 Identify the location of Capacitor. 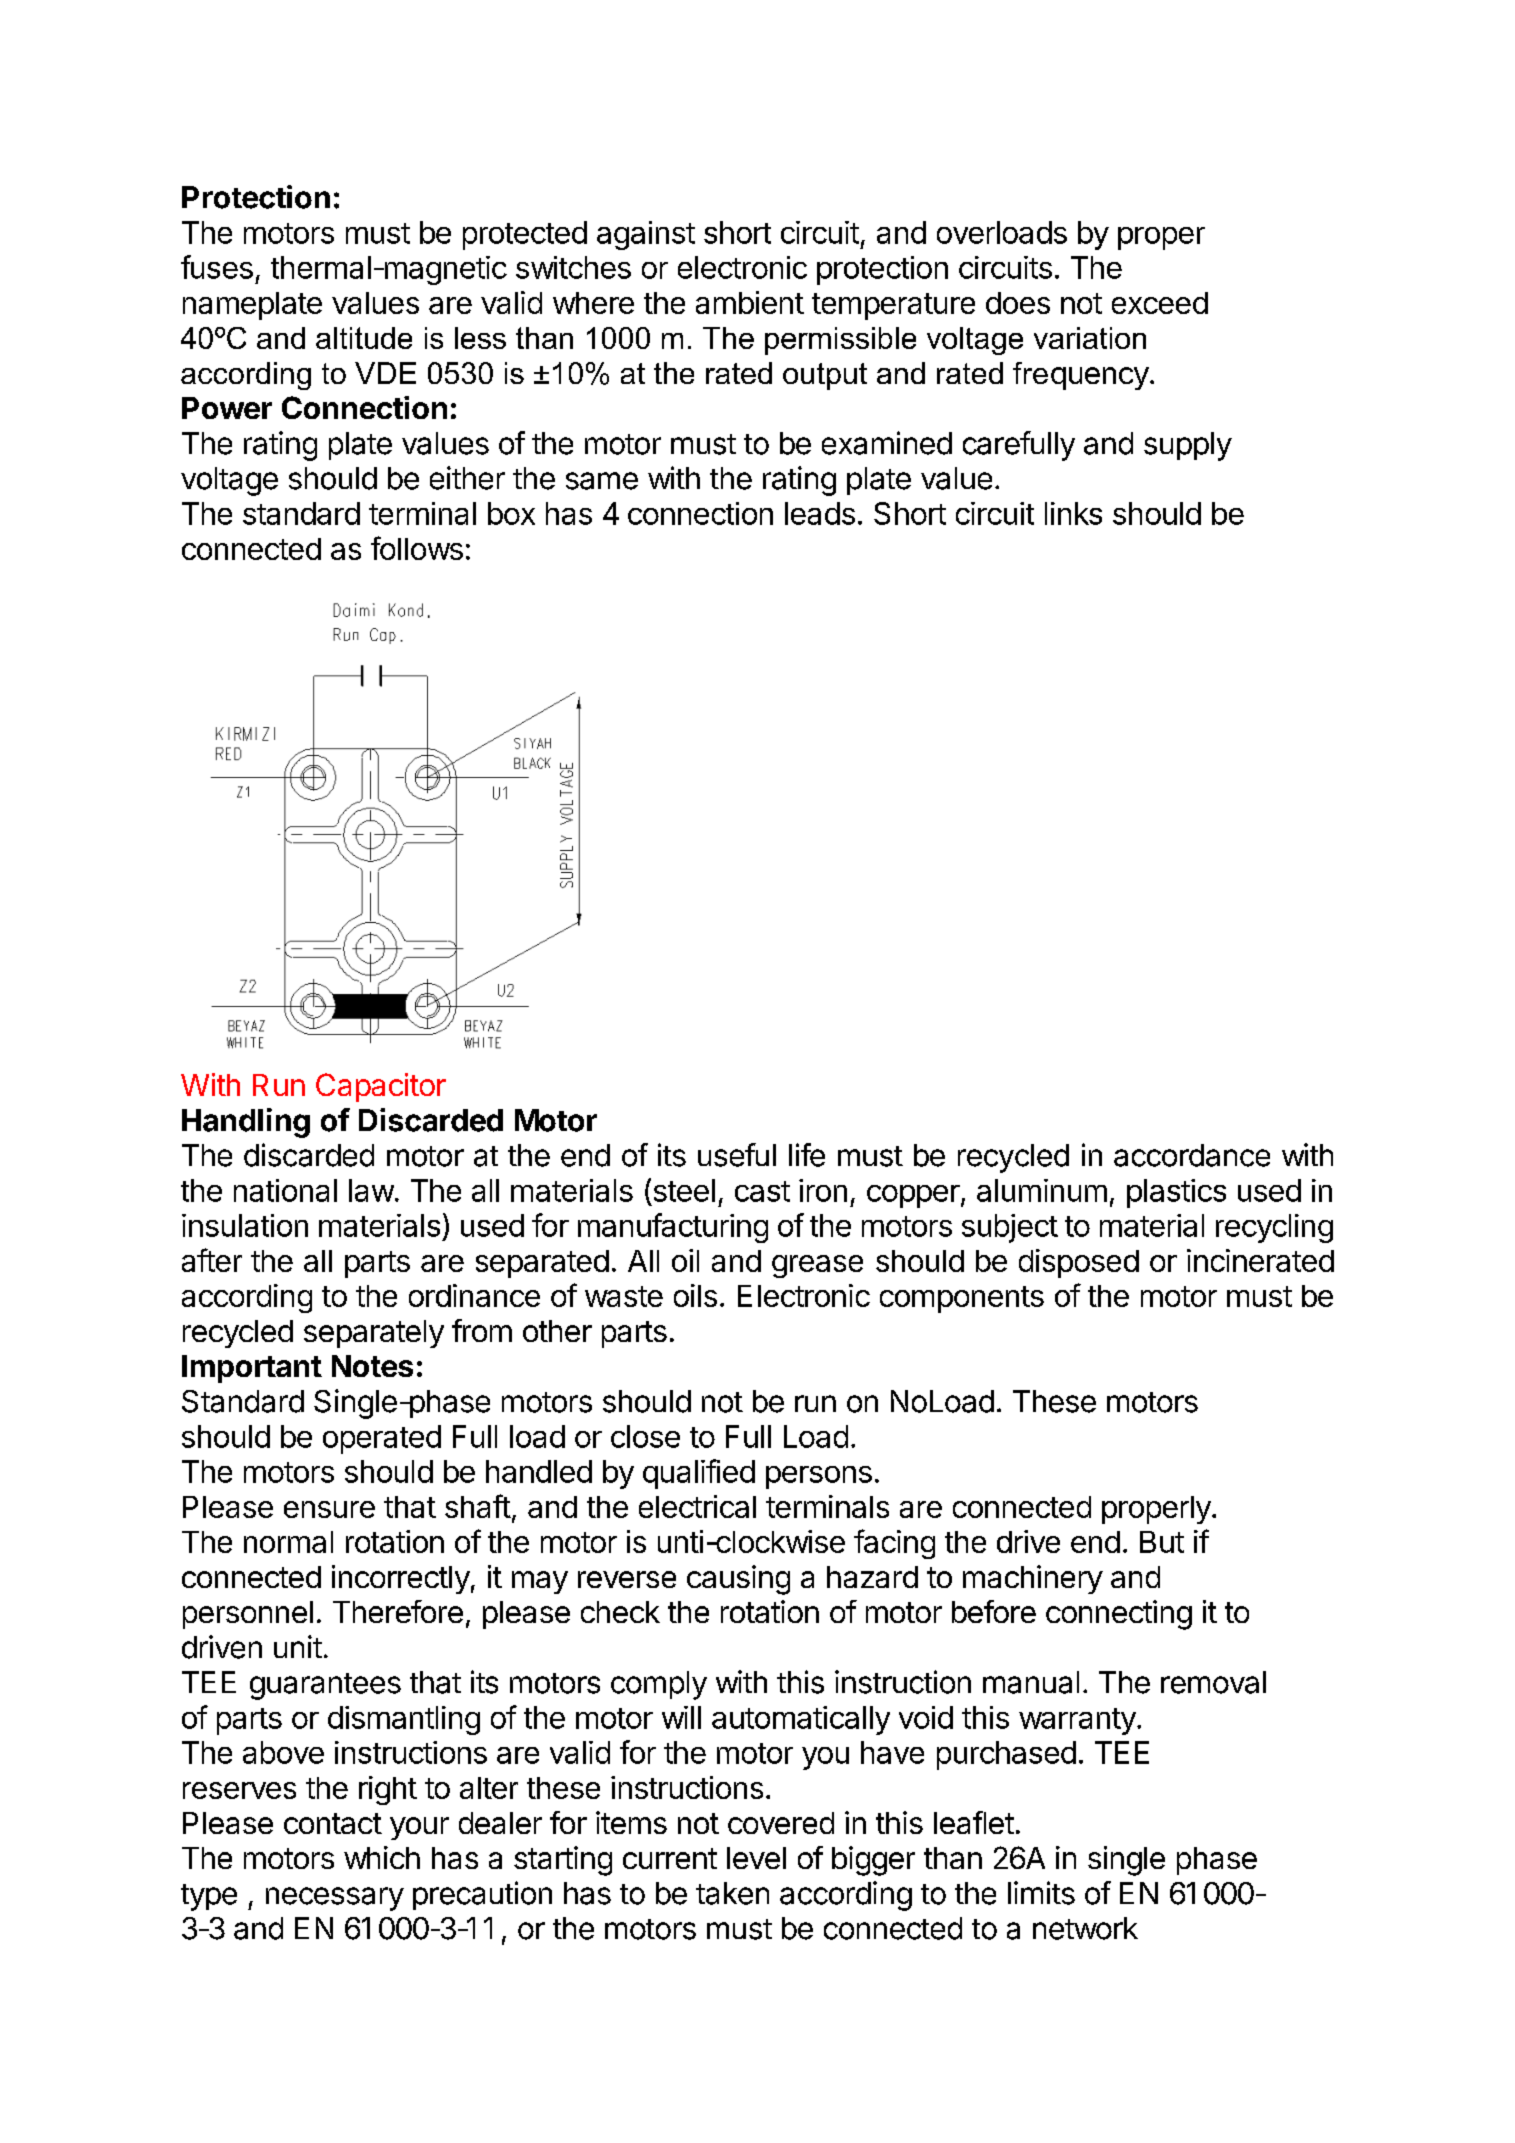
(381, 1087).
